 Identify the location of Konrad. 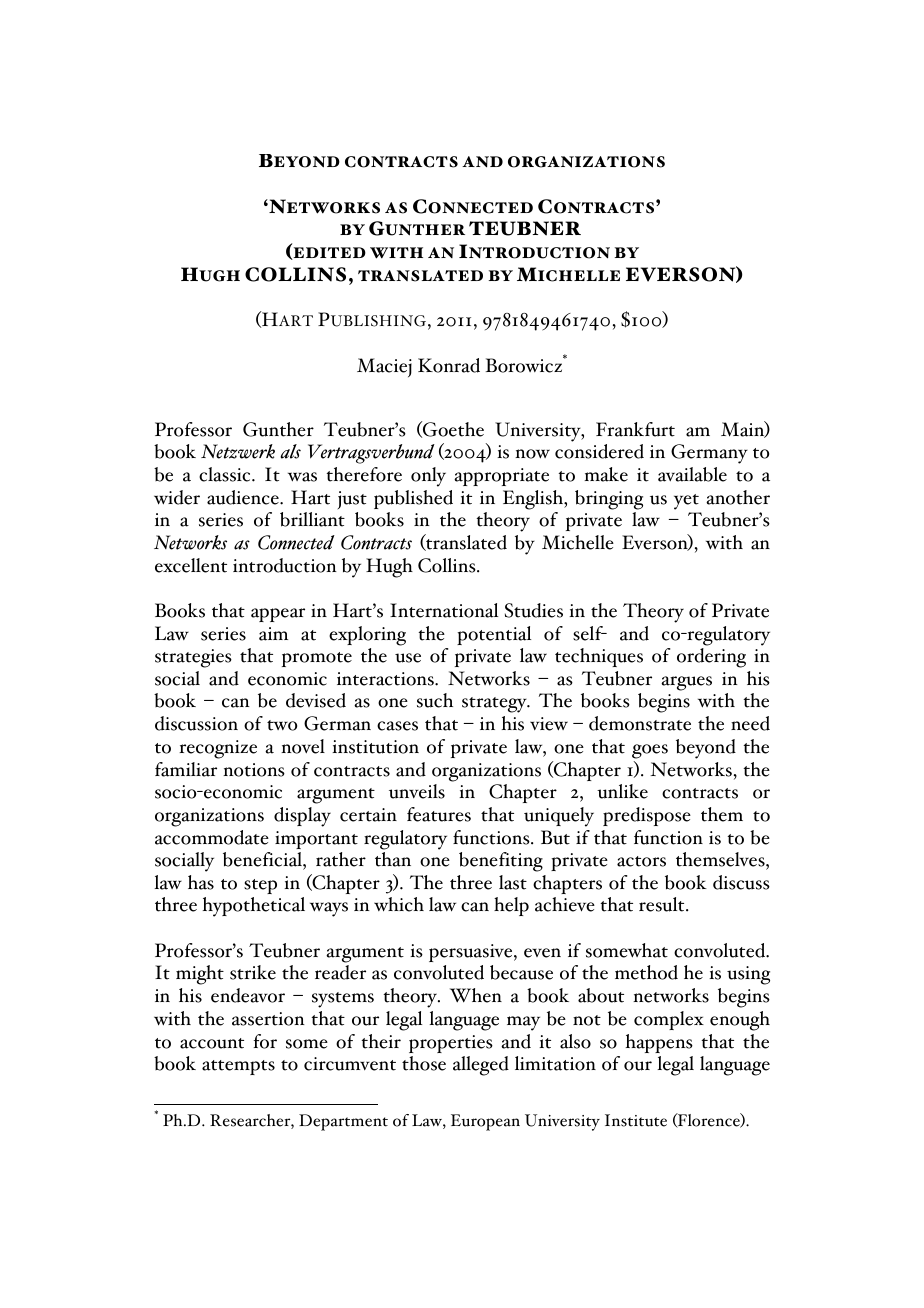
(449, 365).
